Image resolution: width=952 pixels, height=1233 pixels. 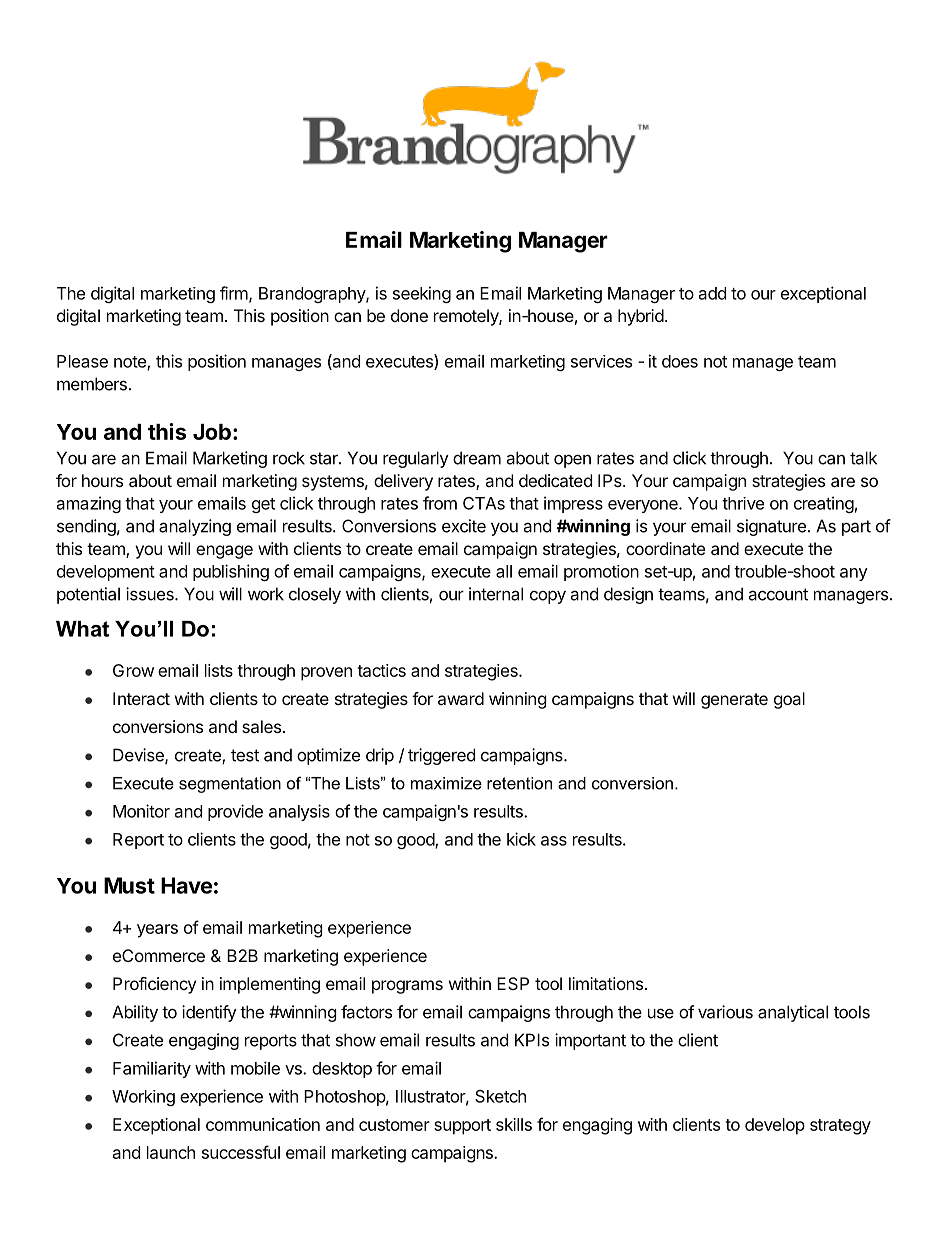 What do you see at coordinates (496, 594) in the screenshot?
I see `internal` at bounding box center [496, 594].
